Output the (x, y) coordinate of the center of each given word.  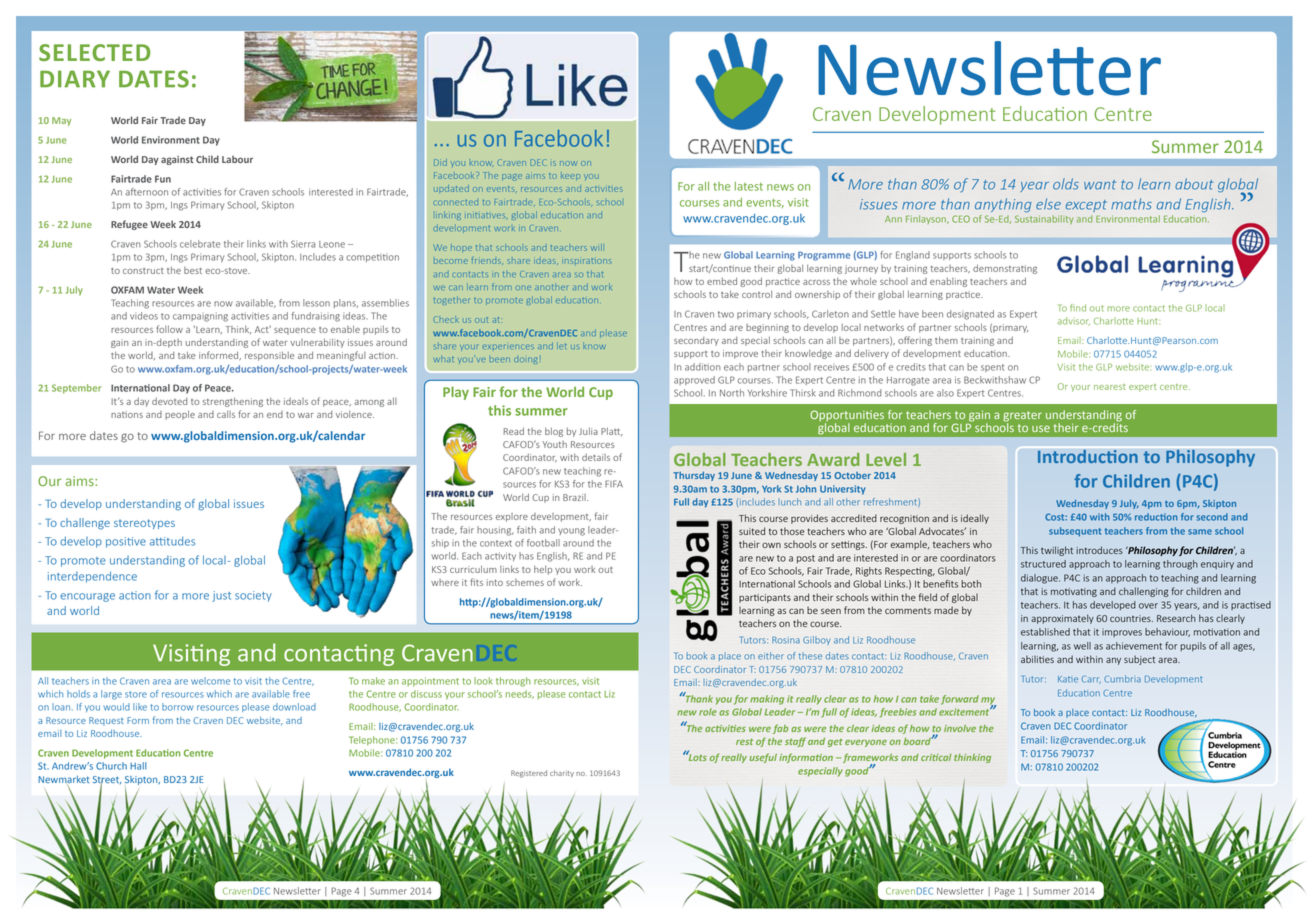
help (543, 570)
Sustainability (1044, 219)
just (221, 596)
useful (763, 758)
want (1100, 185)
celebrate (200, 244)
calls (226, 414)
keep (570, 177)
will (597, 247)
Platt (612, 431)
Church (111, 766)
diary (75, 79)
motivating (1074, 592)
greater (1022, 417)
